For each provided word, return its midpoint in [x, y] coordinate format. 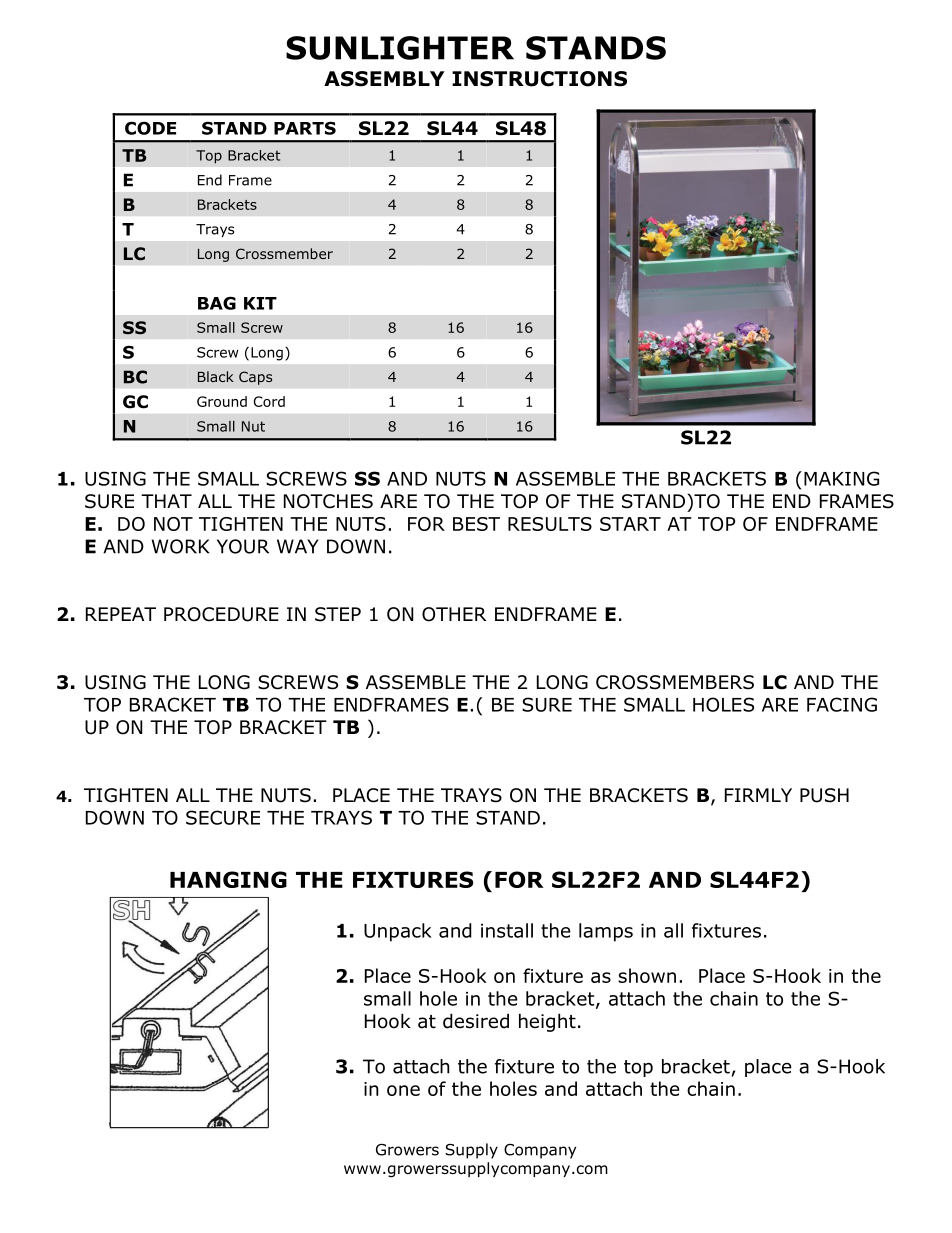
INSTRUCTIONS [539, 79]
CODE [150, 128]
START [630, 524]
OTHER [454, 614]
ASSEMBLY [384, 79]
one [403, 1090]
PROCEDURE [221, 614]
